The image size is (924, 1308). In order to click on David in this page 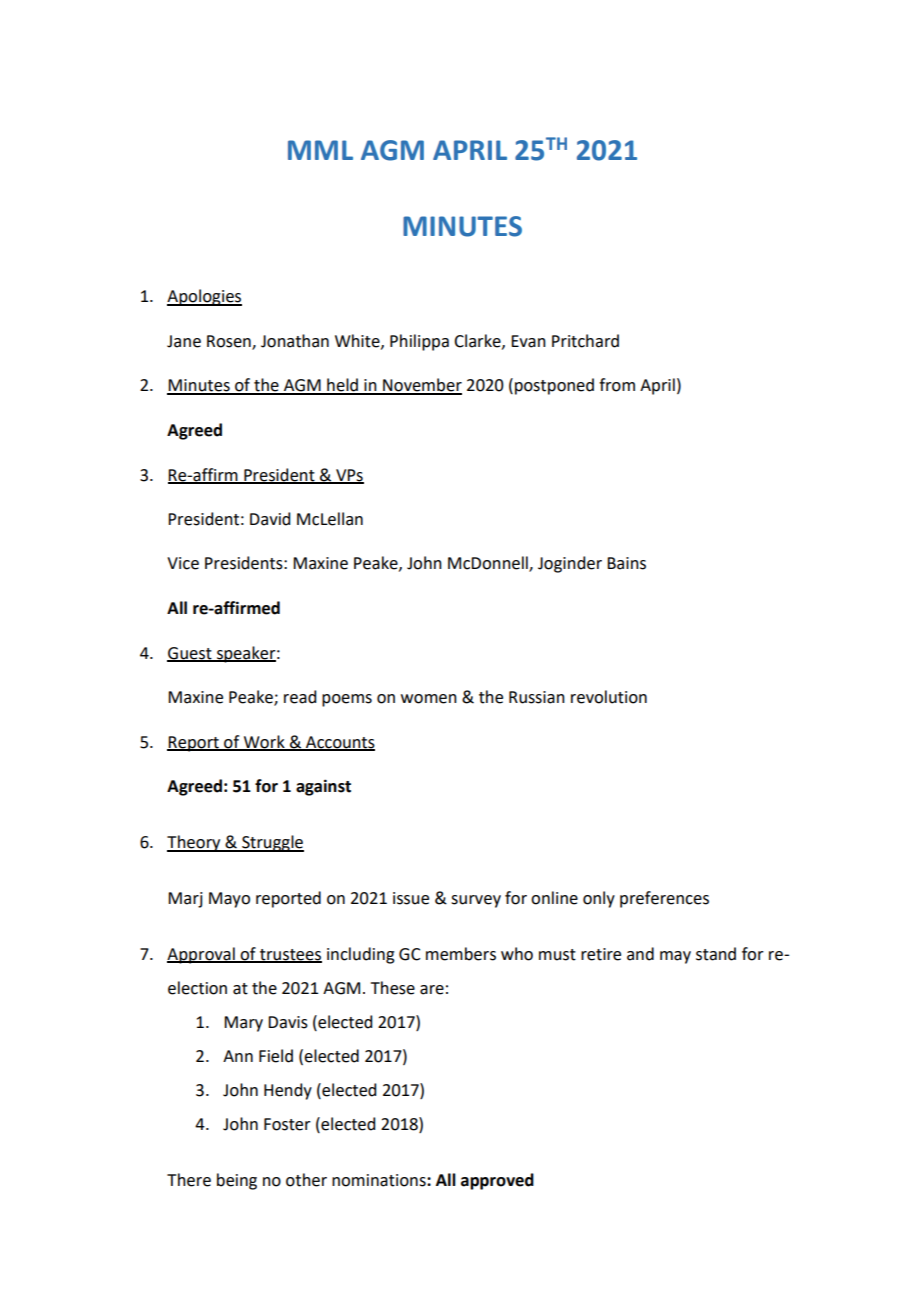, I will do `click(270, 519)`.
